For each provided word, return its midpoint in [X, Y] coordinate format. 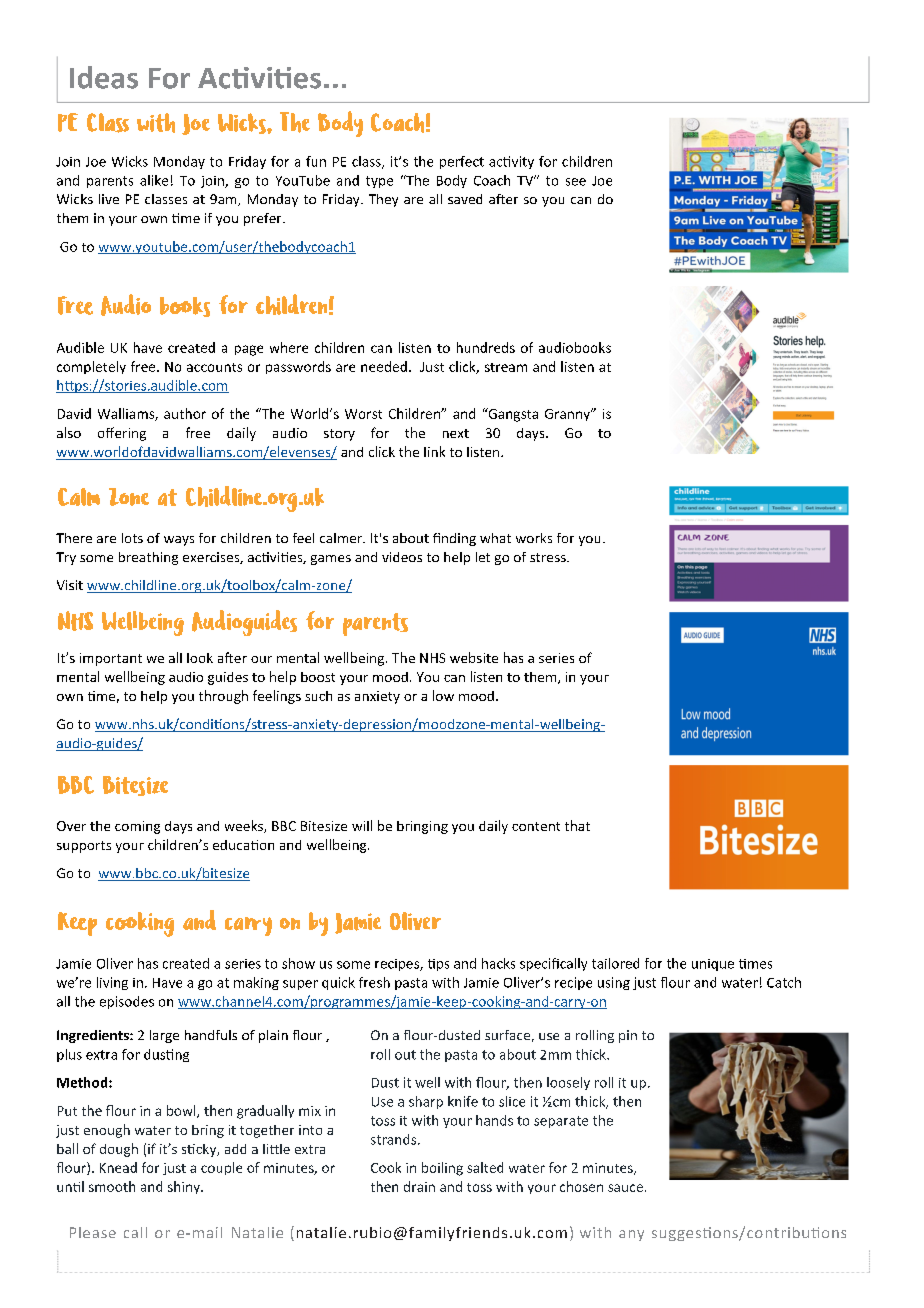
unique [713, 965]
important [111, 659]
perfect [462, 162]
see [576, 182]
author [185, 413]
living [112, 983]
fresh [374, 982]
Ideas [104, 77]
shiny [185, 1187]
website [474, 657]
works [534, 538]
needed [384, 366]
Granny [568, 415]
